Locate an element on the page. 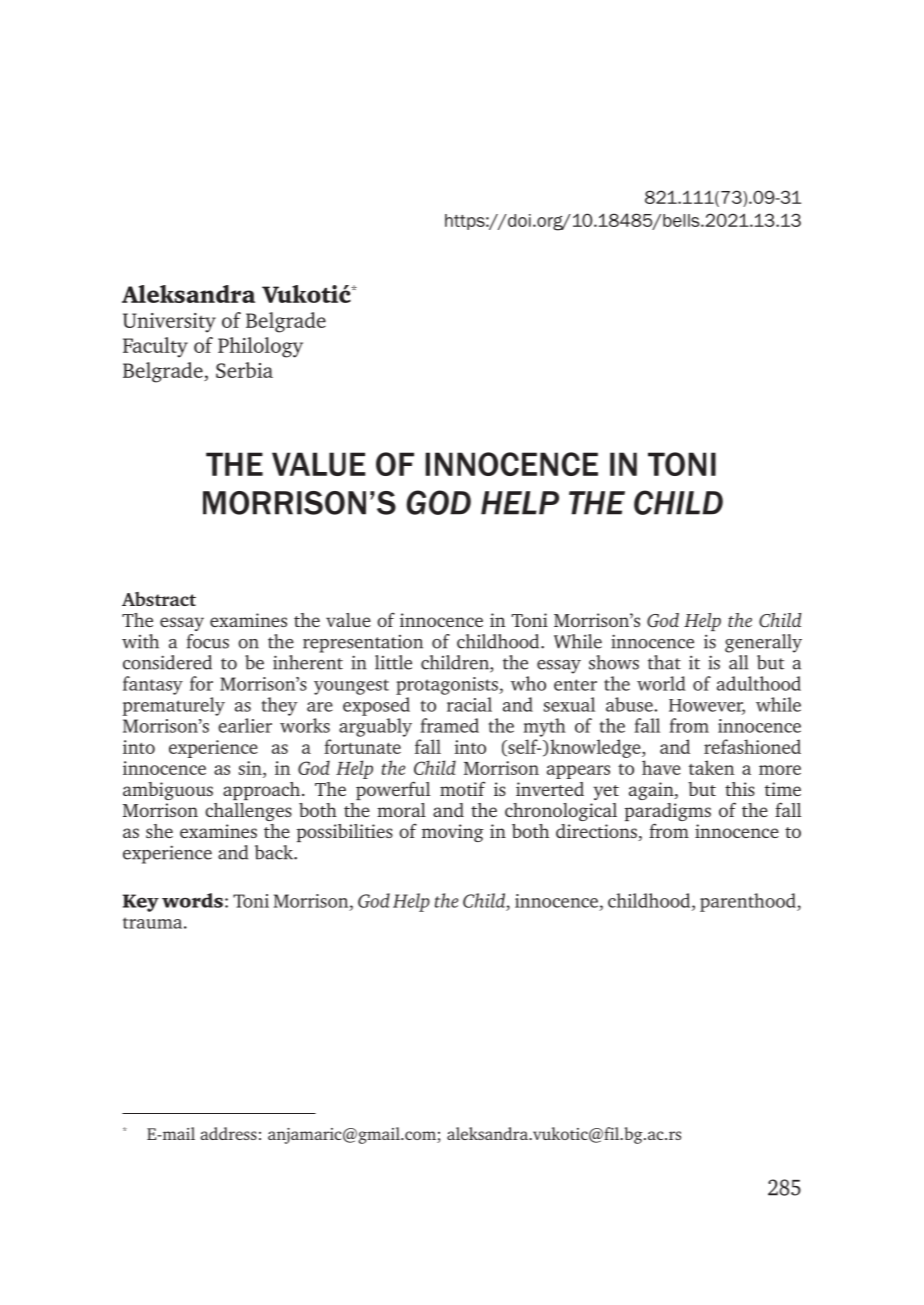 The width and height of the page is (924, 1305). University is located at coordinates (169, 323).
